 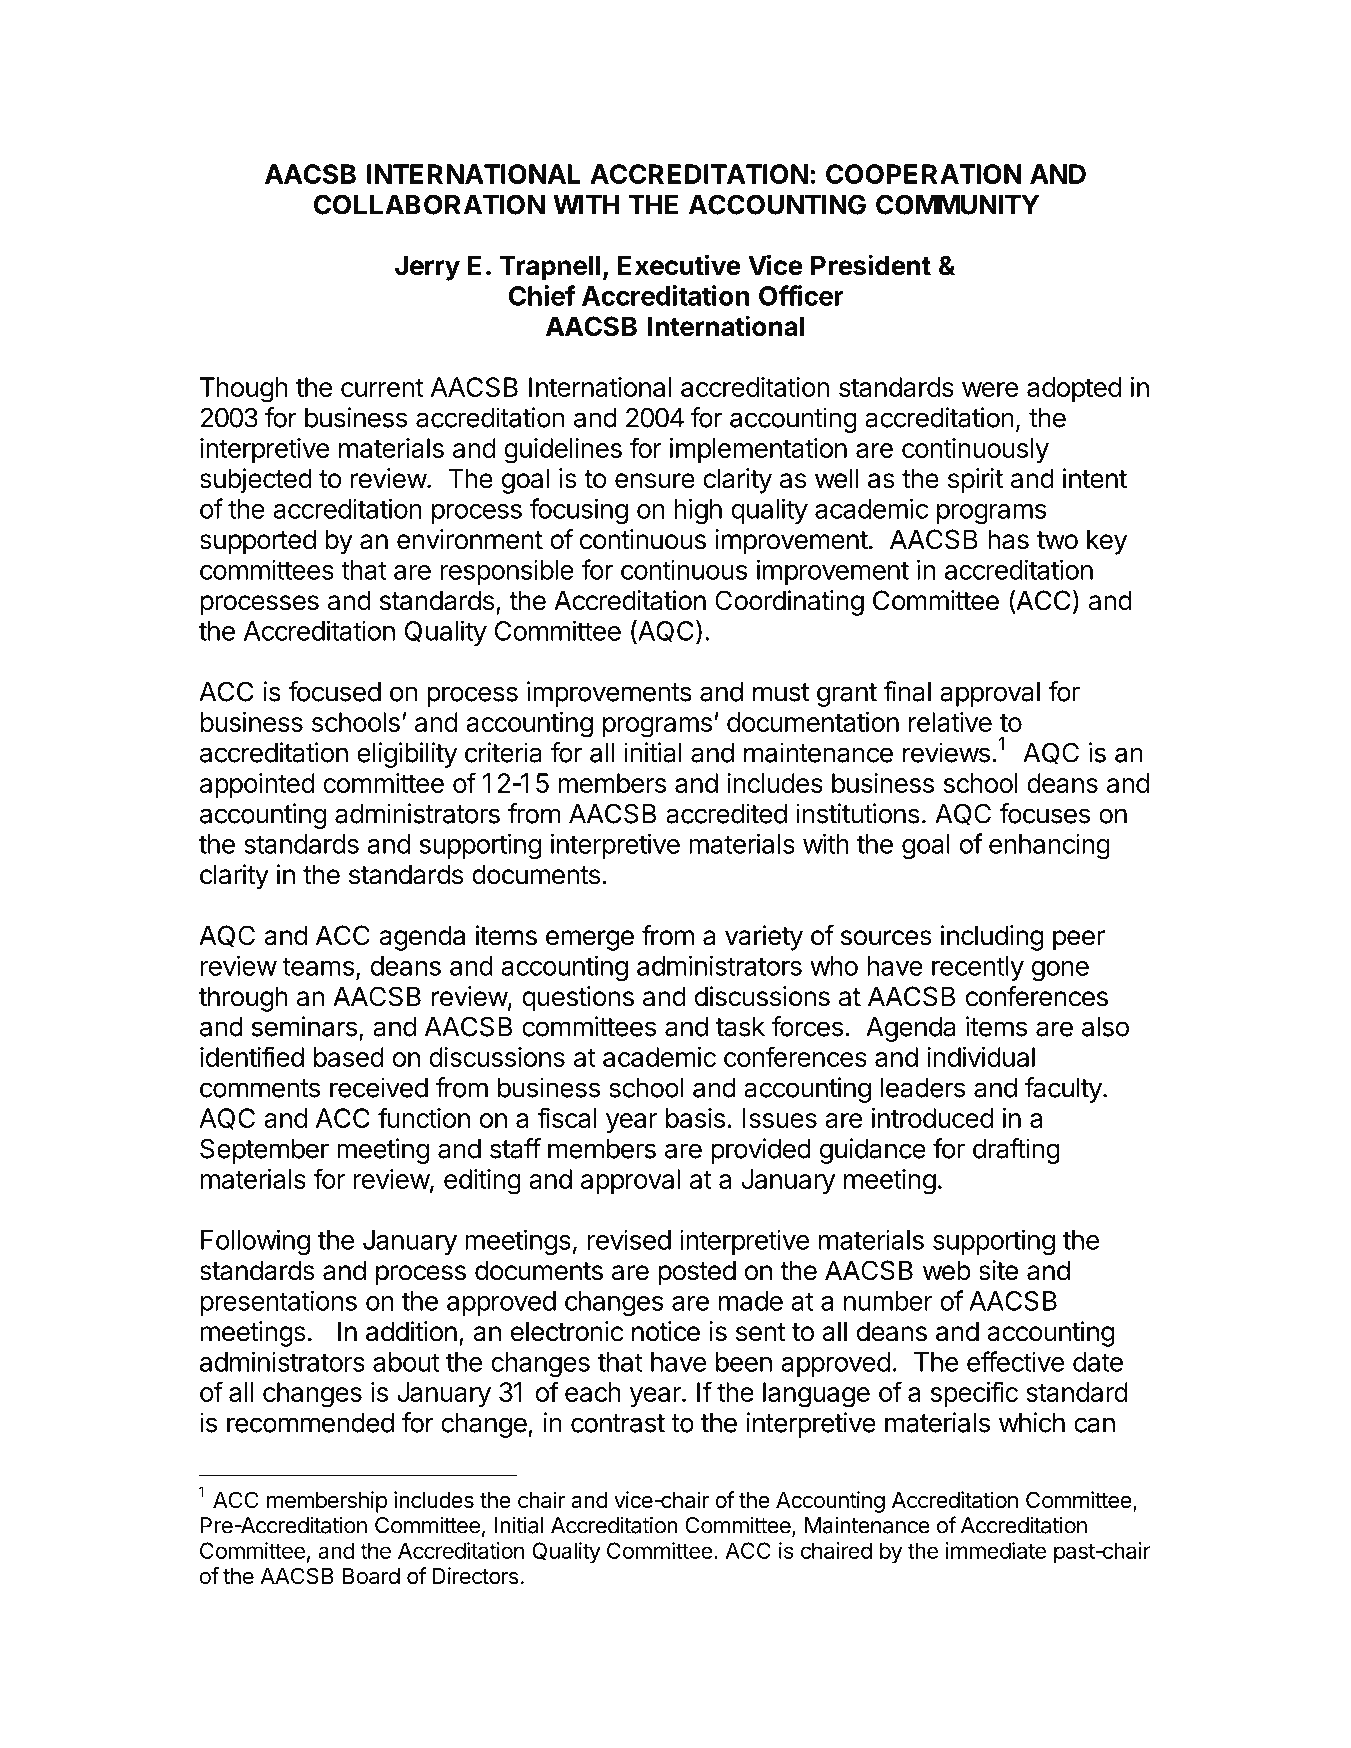 What do you see at coordinates (318, 966) in the page?
I see `teams` at bounding box center [318, 966].
